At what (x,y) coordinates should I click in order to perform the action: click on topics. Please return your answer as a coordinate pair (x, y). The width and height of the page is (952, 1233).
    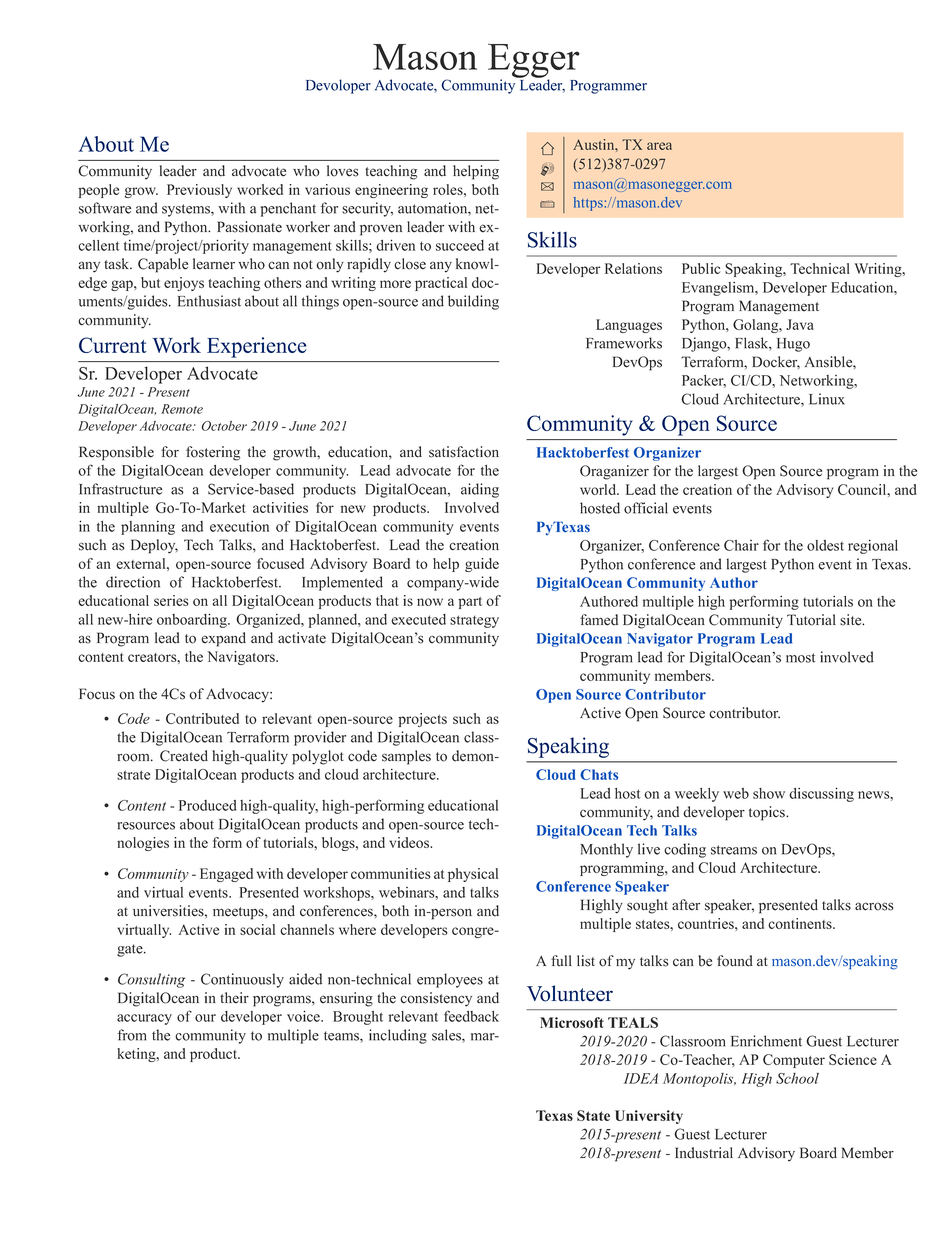
    Looking at the image, I should click on (768, 813).
